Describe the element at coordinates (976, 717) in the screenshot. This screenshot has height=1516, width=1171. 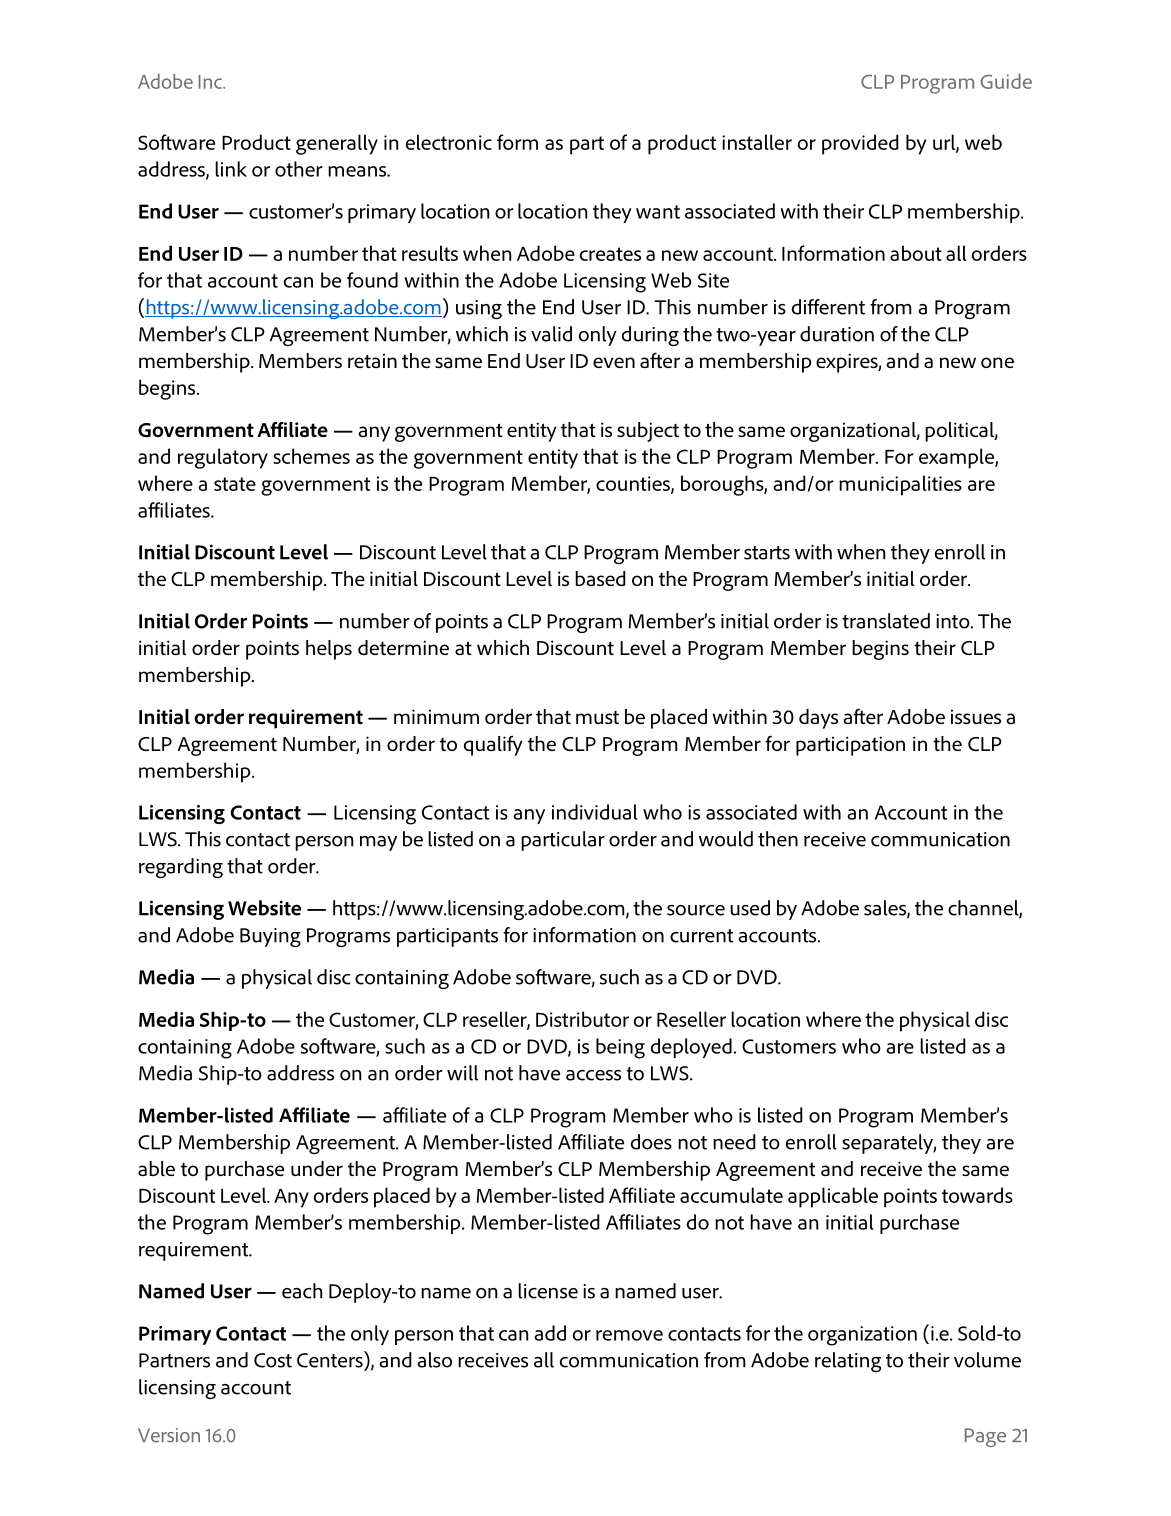
I see `issues` at that location.
